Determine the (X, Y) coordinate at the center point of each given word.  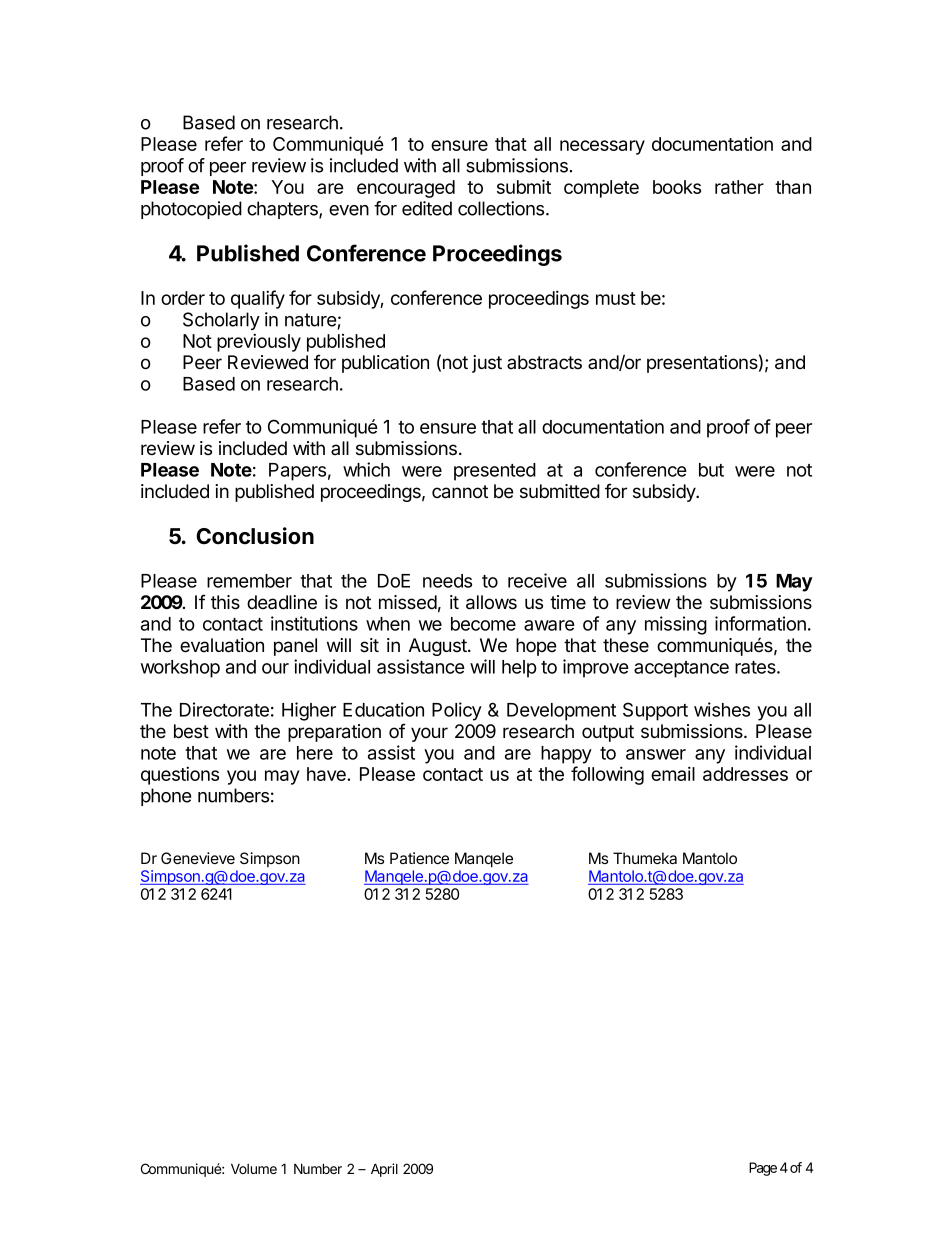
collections (502, 208)
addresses (745, 774)
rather (739, 187)
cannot (460, 492)
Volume (254, 1168)
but (711, 470)
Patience (419, 858)
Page (763, 1169)
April (384, 1170)
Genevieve (198, 858)
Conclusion (255, 536)
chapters (283, 210)
